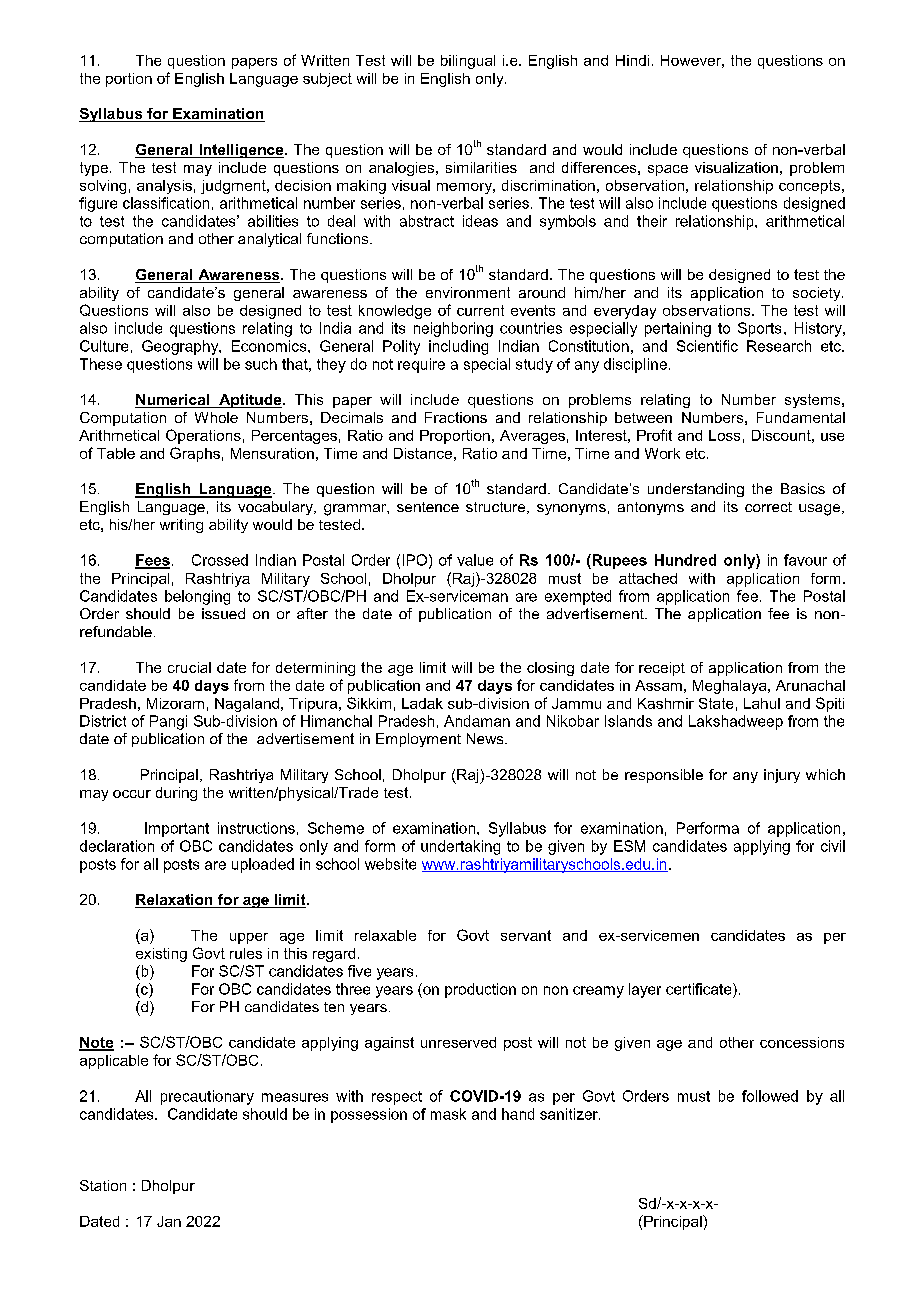 The width and height of the screenshot is (924, 1307). What do you see at coordinates (716, 703) in the screenshot?
I see `State` at bounding box center [716, 703].
